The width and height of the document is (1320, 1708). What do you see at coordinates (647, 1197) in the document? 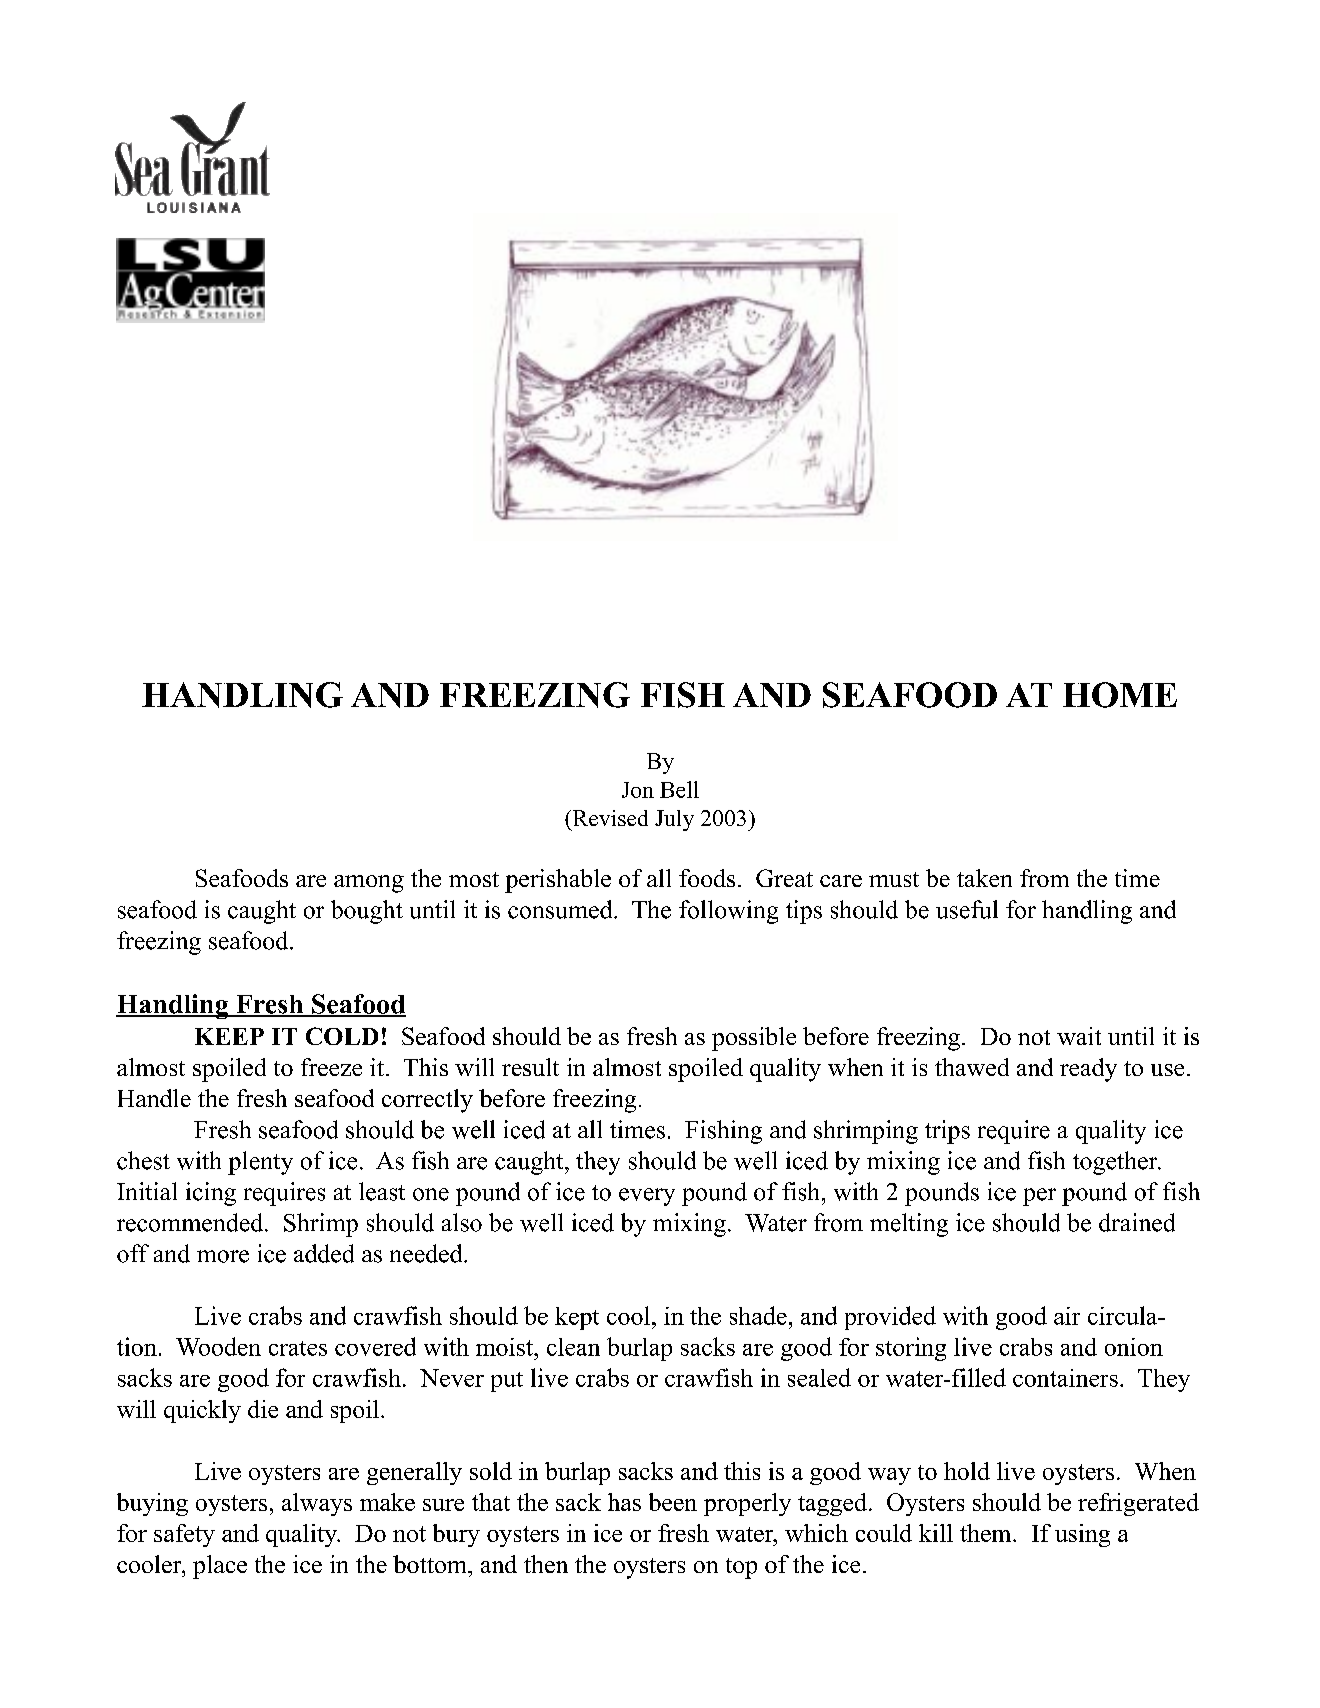
I see `every` at bounding box center [647, 1197].
